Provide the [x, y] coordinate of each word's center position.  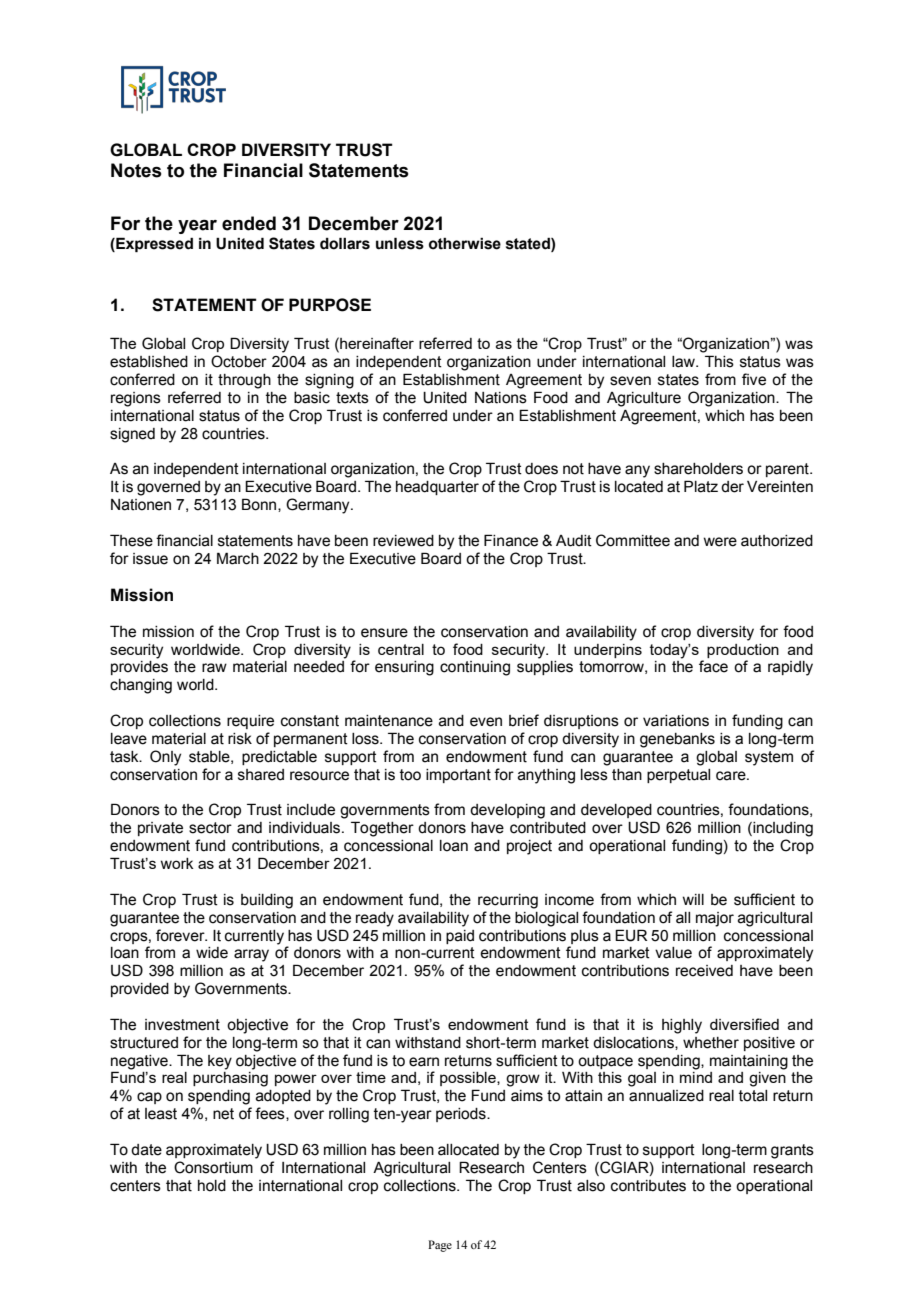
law [684, 362]
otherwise [465, 244]
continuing [475, 668]
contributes [648, 1186]
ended [249, 223]
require [250, 722]
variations [676, 721]
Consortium [213, 1167]
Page [440, 1246]
